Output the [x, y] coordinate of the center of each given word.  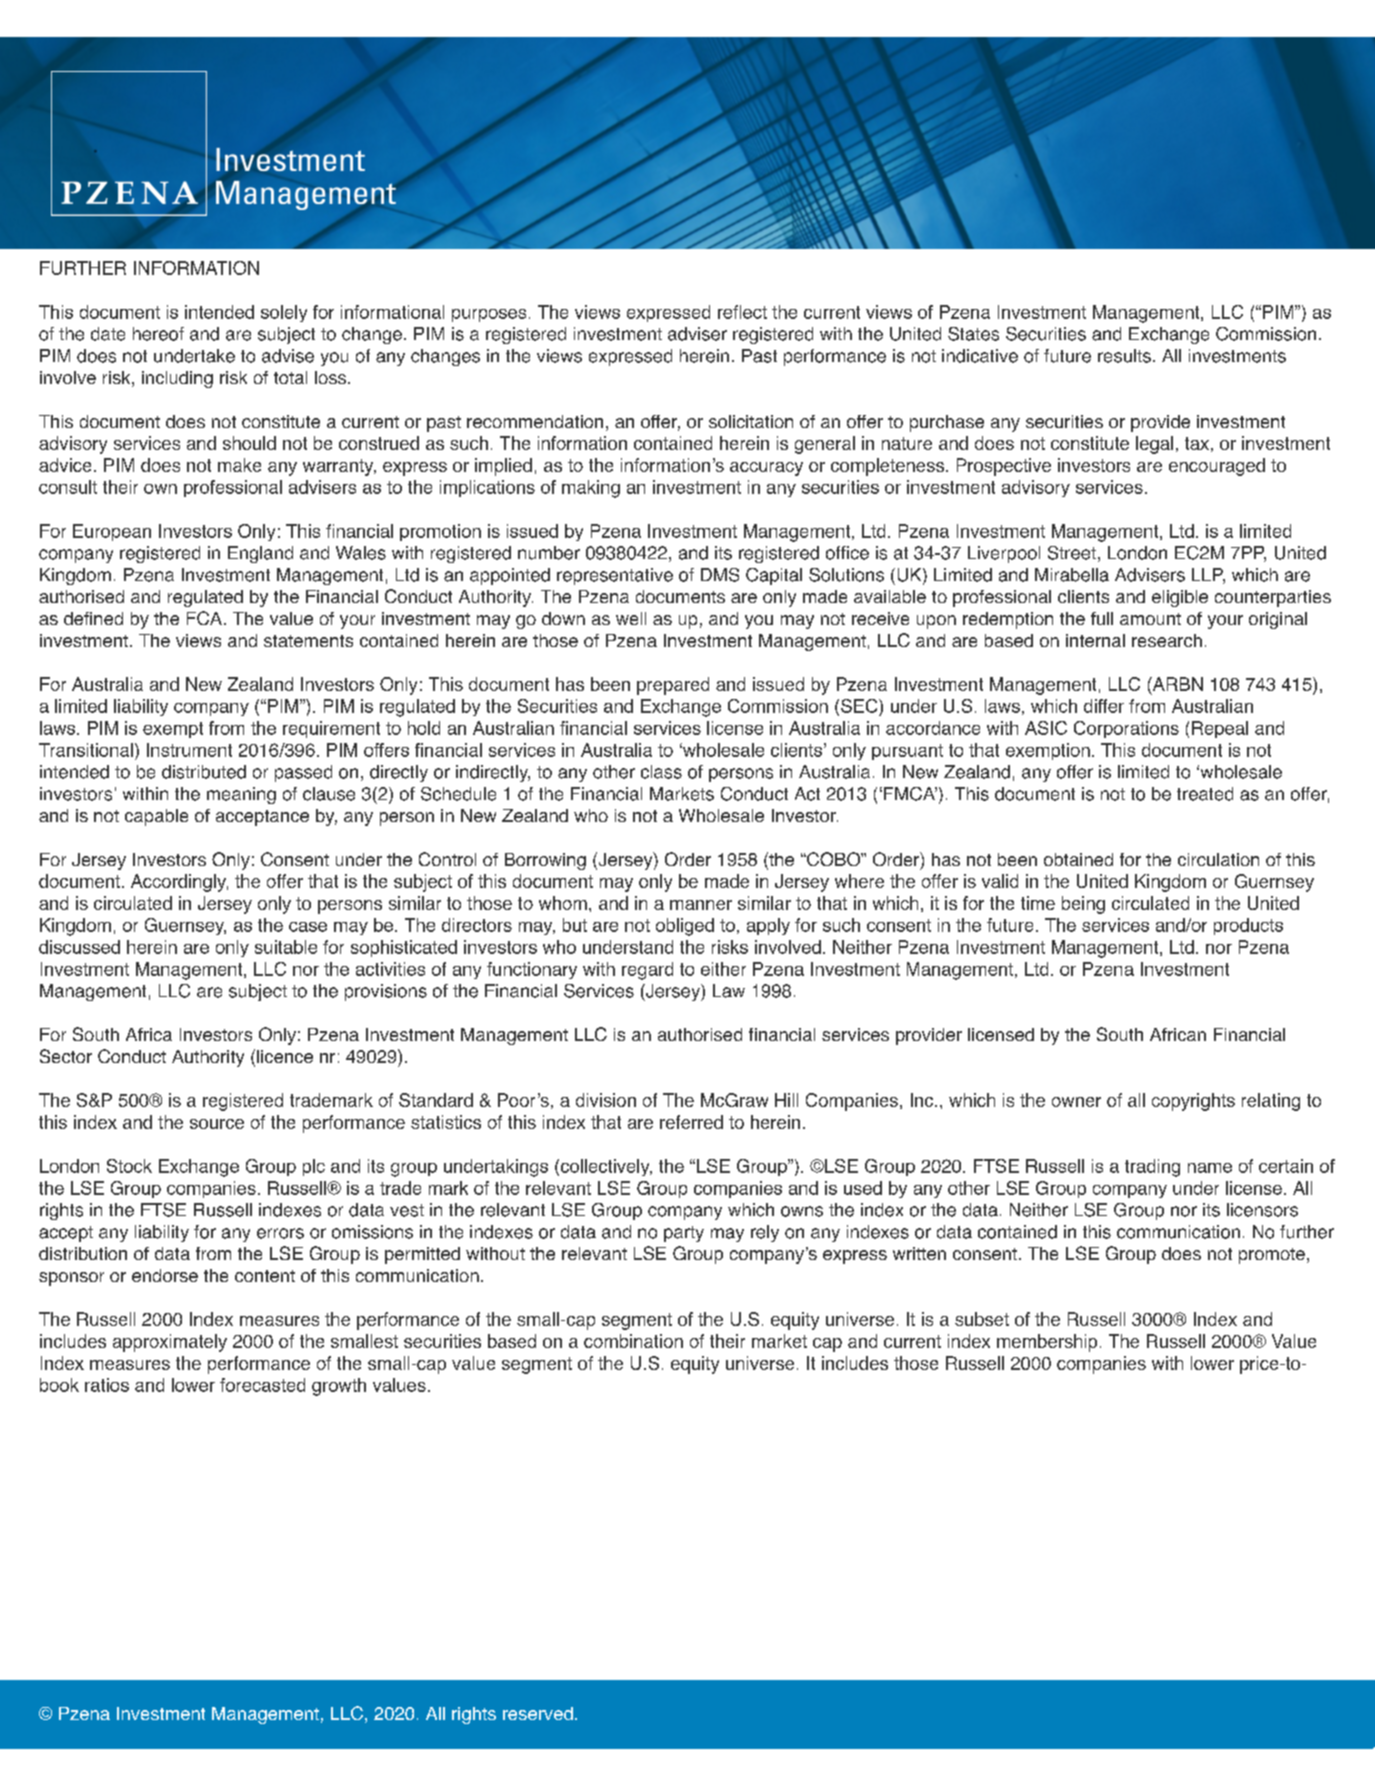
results [1124, 356]
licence [285, 1056]
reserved [538, 1713]
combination [633, 1341]
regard [647, 971]
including [177, 379]
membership [1047, 1343]
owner [1076, 1102]
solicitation [751, 421]
